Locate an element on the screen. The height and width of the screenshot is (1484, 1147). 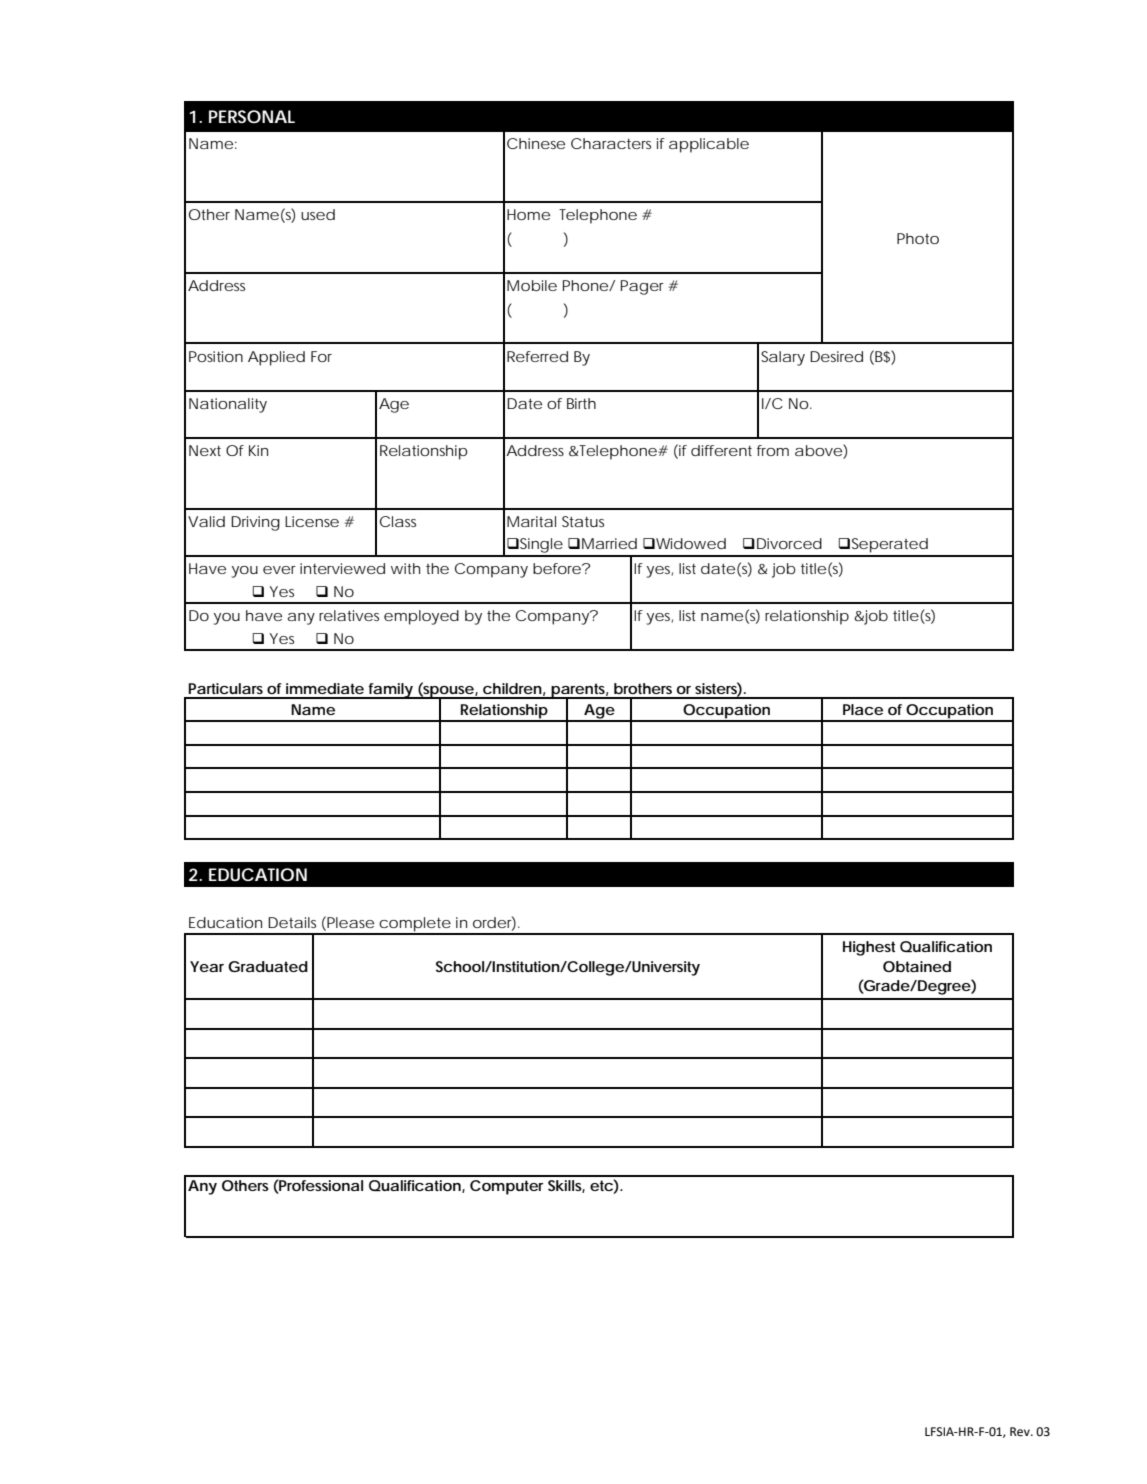
ever is located at coordinates (279, 570).
